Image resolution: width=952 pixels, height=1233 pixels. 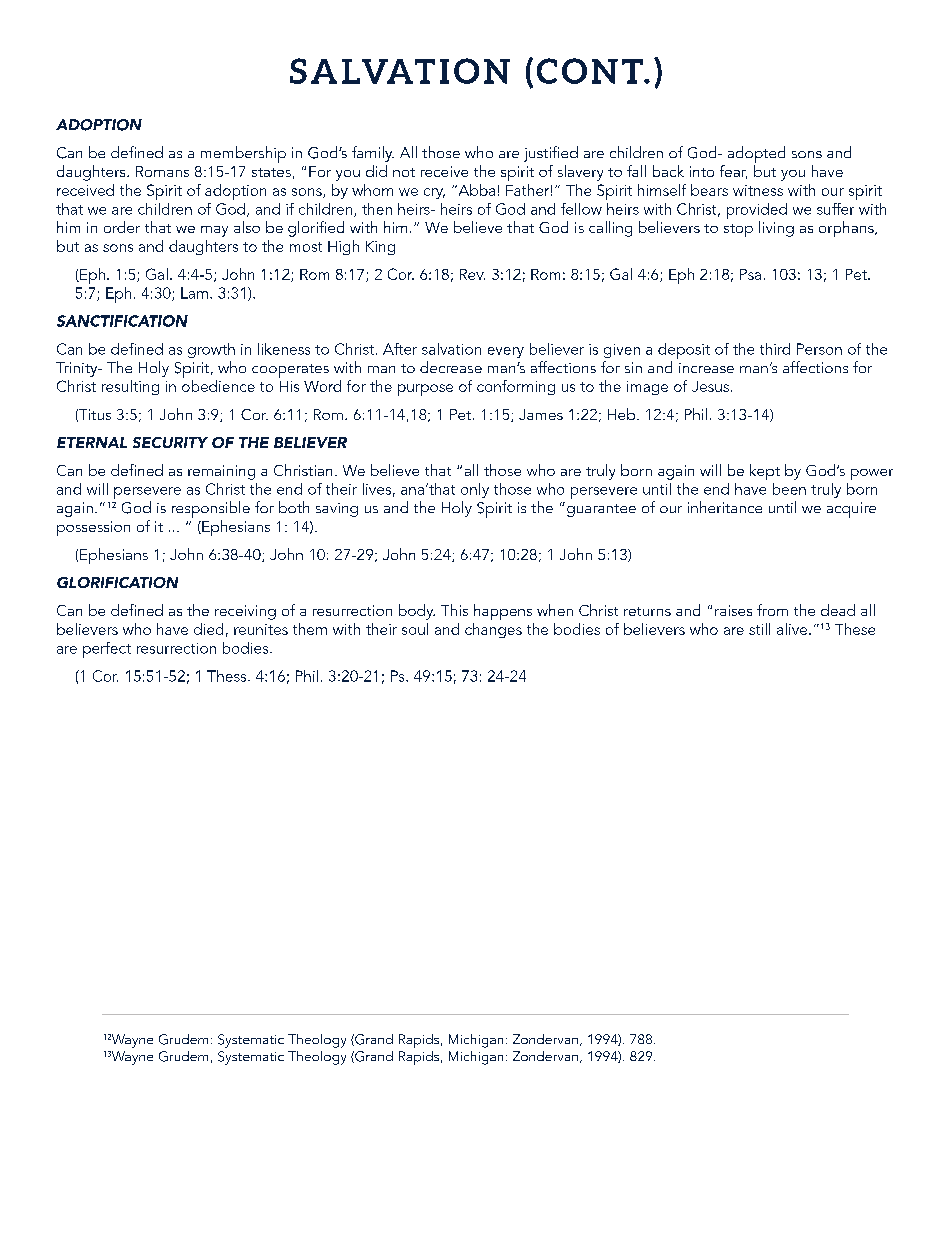 I want to click on obedience, so click(x=218, y=386).
